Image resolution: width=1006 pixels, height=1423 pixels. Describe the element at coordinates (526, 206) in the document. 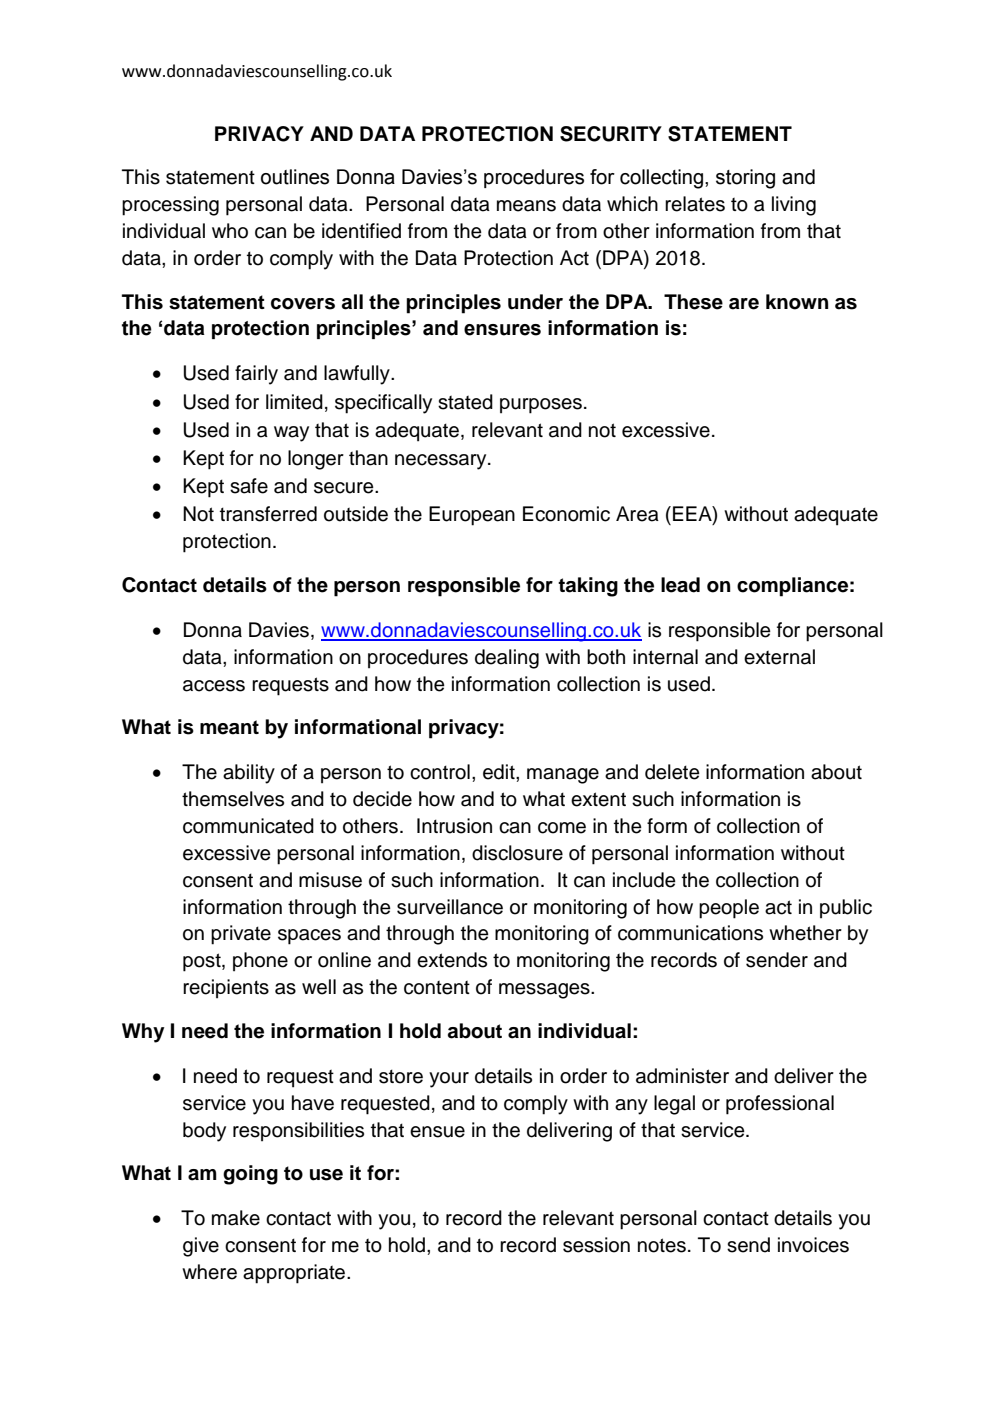

I see `means` at that location.
